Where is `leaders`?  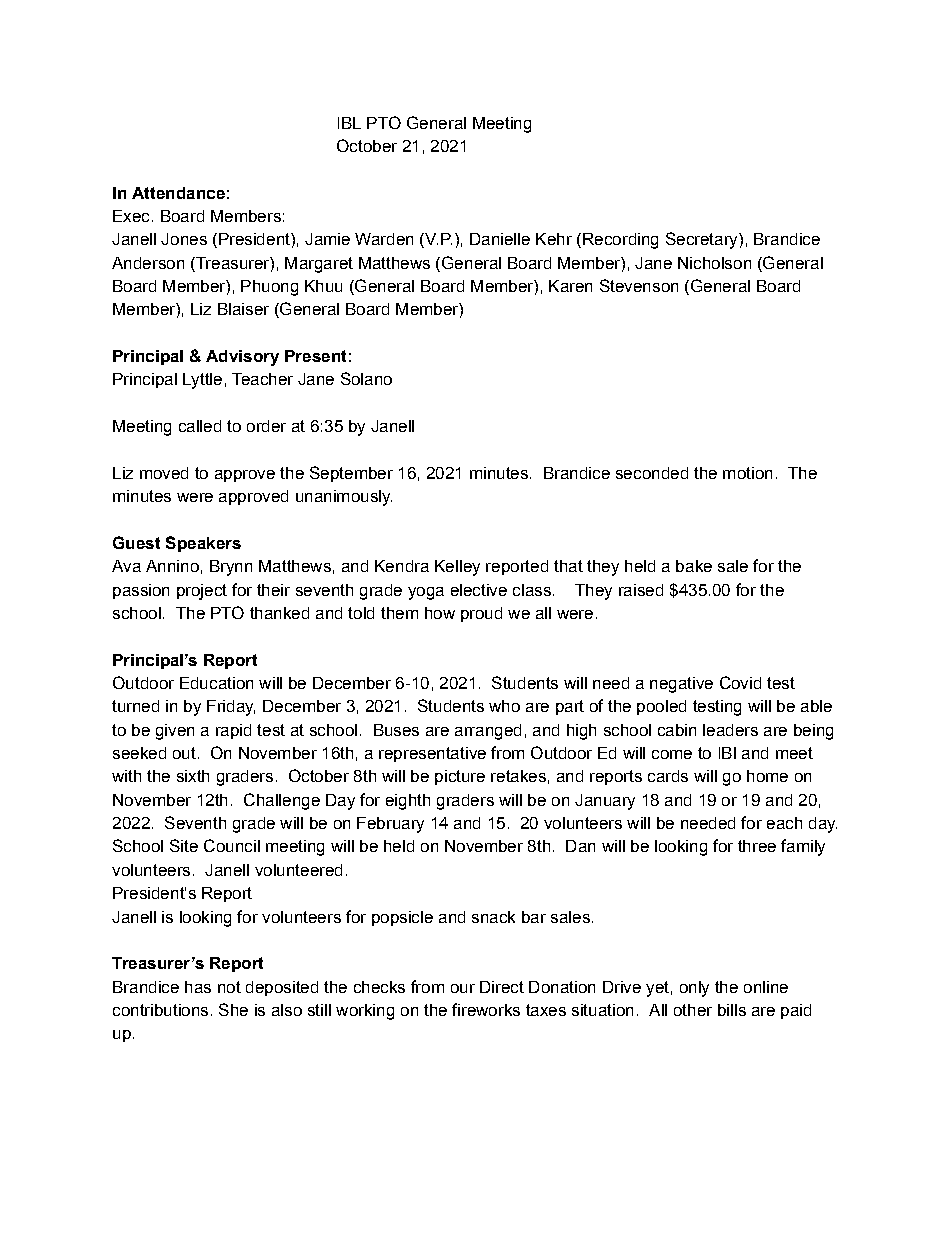
leaders is located at coordinates (730, 730).
